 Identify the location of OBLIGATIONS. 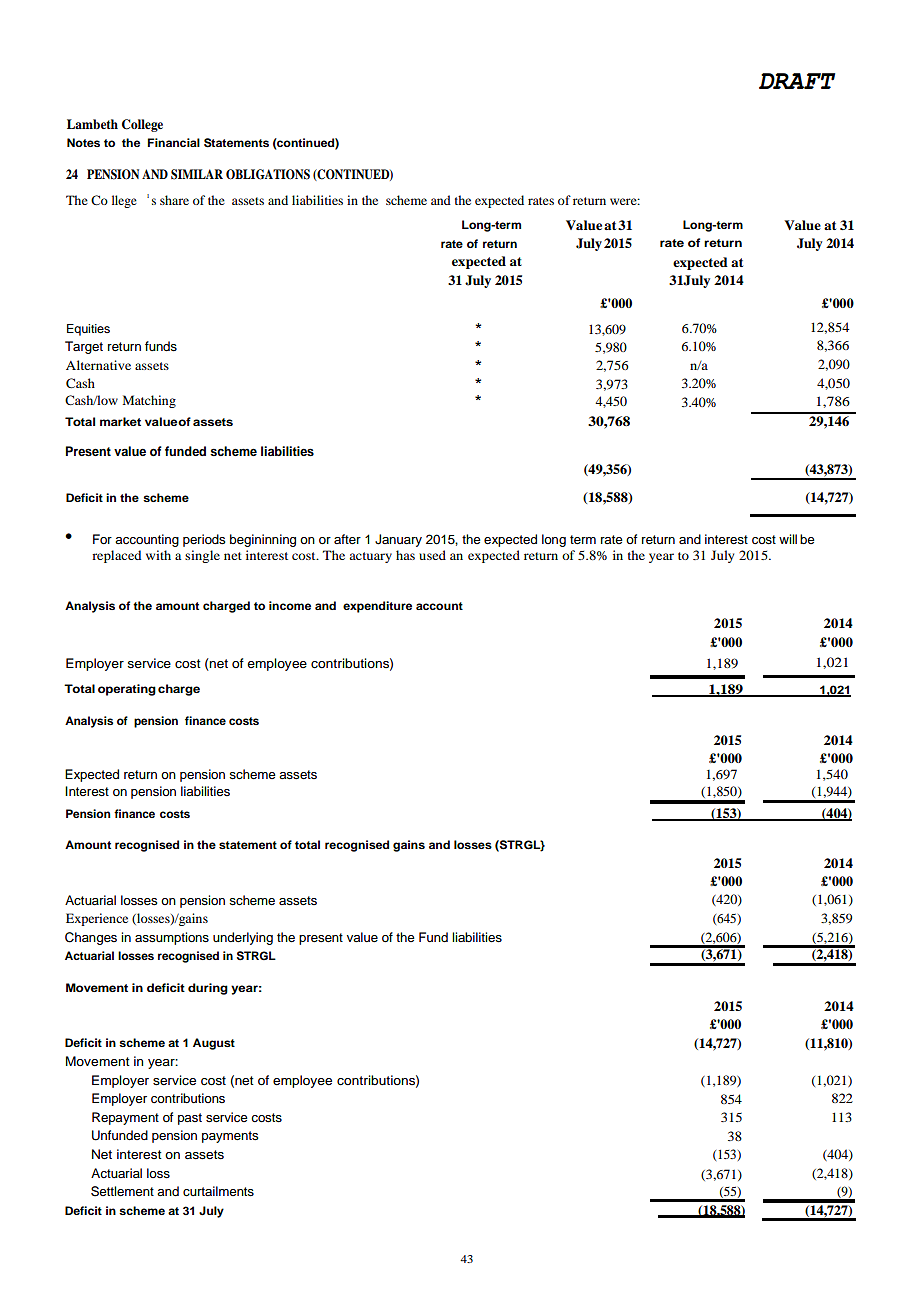
(268, 174).
